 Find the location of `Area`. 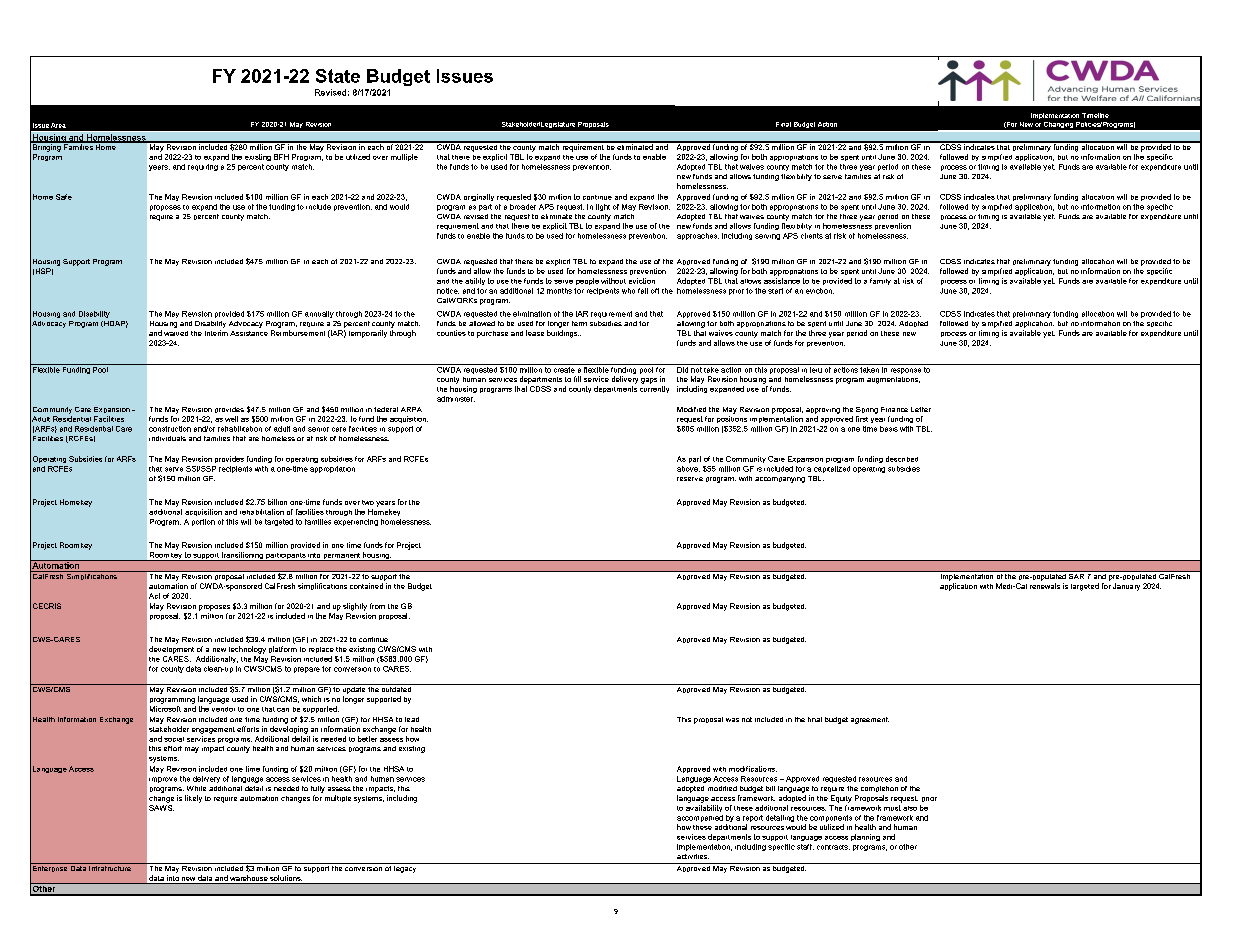

Area is located at coordinates (58, 125).
